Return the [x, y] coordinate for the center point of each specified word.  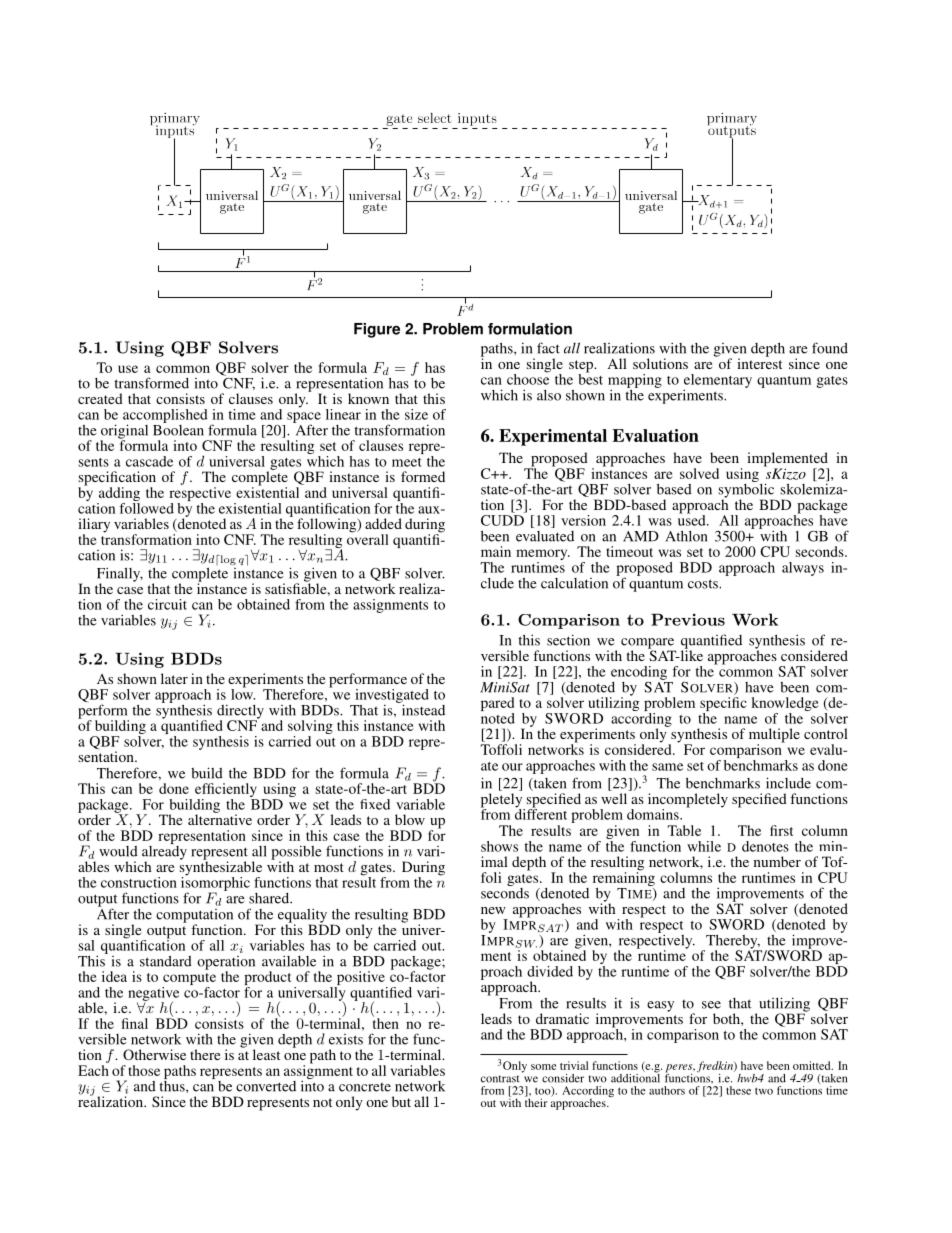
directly [240, 712]
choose [528, 378]
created [100, 398]
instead [422, 709]
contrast [500, 1079]
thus [173, 1085]
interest [759, 362]
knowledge [785, 705]
